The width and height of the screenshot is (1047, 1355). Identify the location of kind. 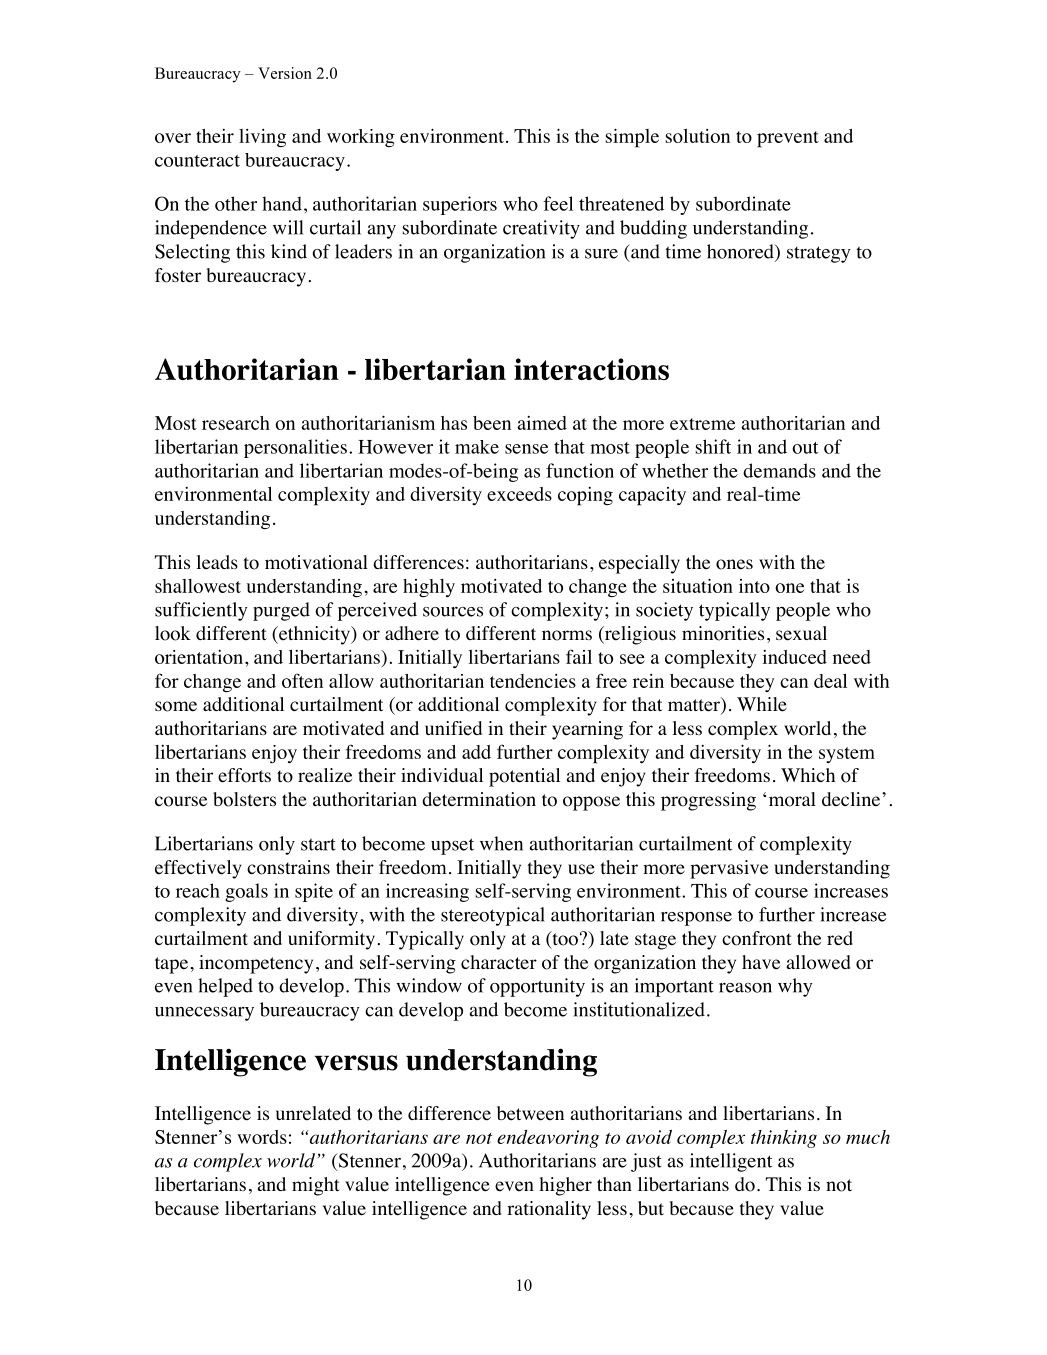
(289, 251).
